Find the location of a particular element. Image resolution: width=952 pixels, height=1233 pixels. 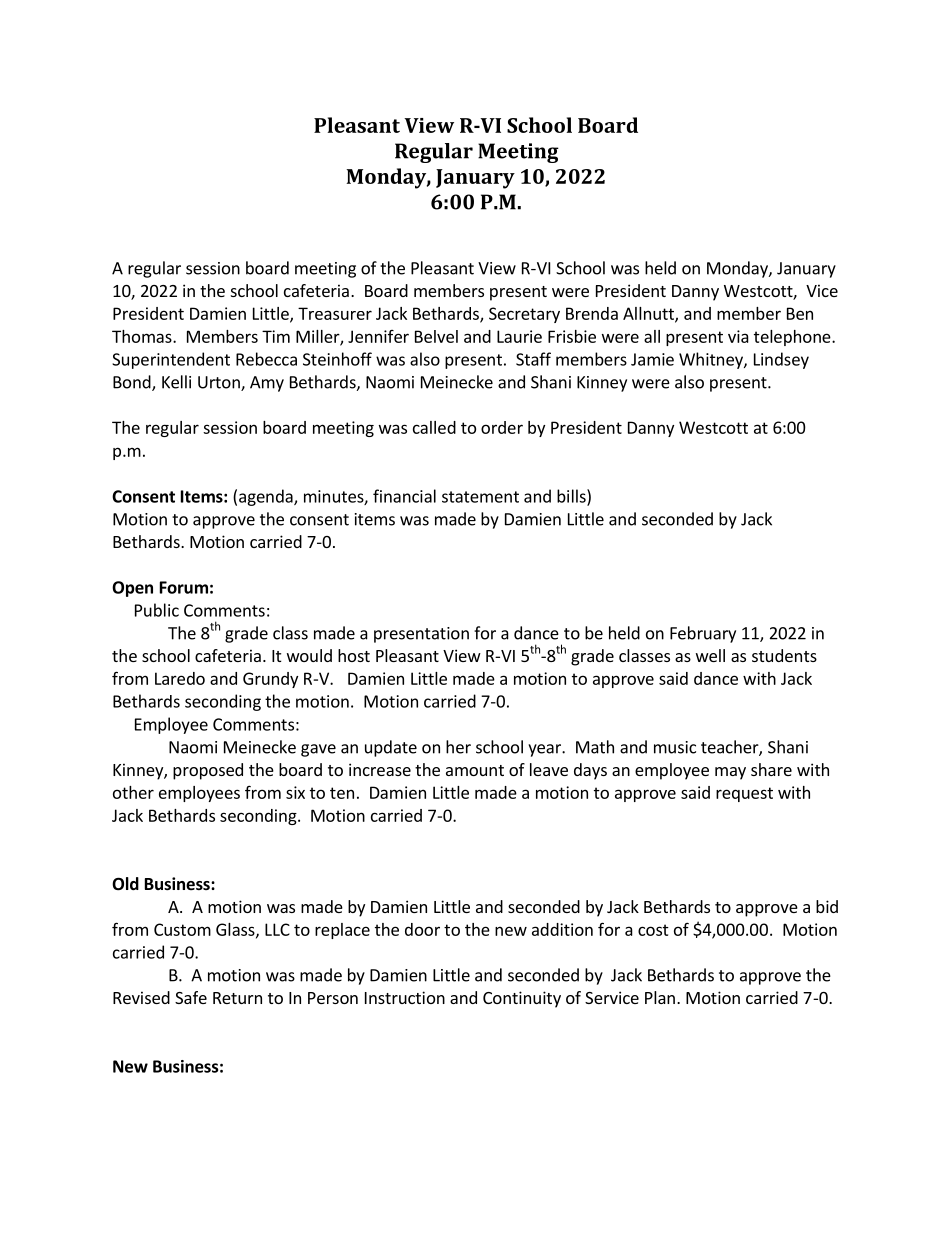

Forum is located at coordinates (184, 587).
